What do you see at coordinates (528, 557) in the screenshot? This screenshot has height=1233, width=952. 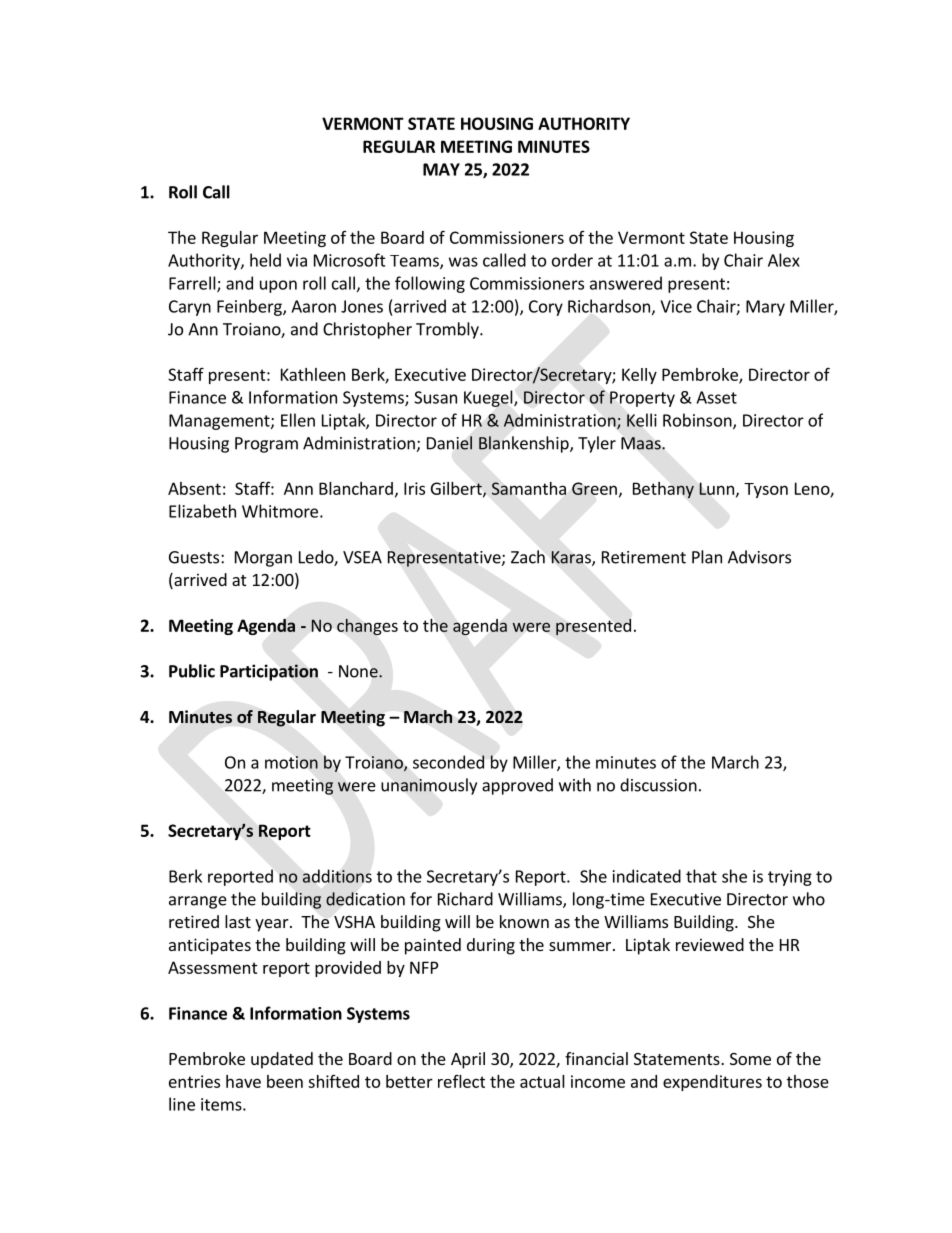 I see `Zach` at bounding box center [528, 557].
